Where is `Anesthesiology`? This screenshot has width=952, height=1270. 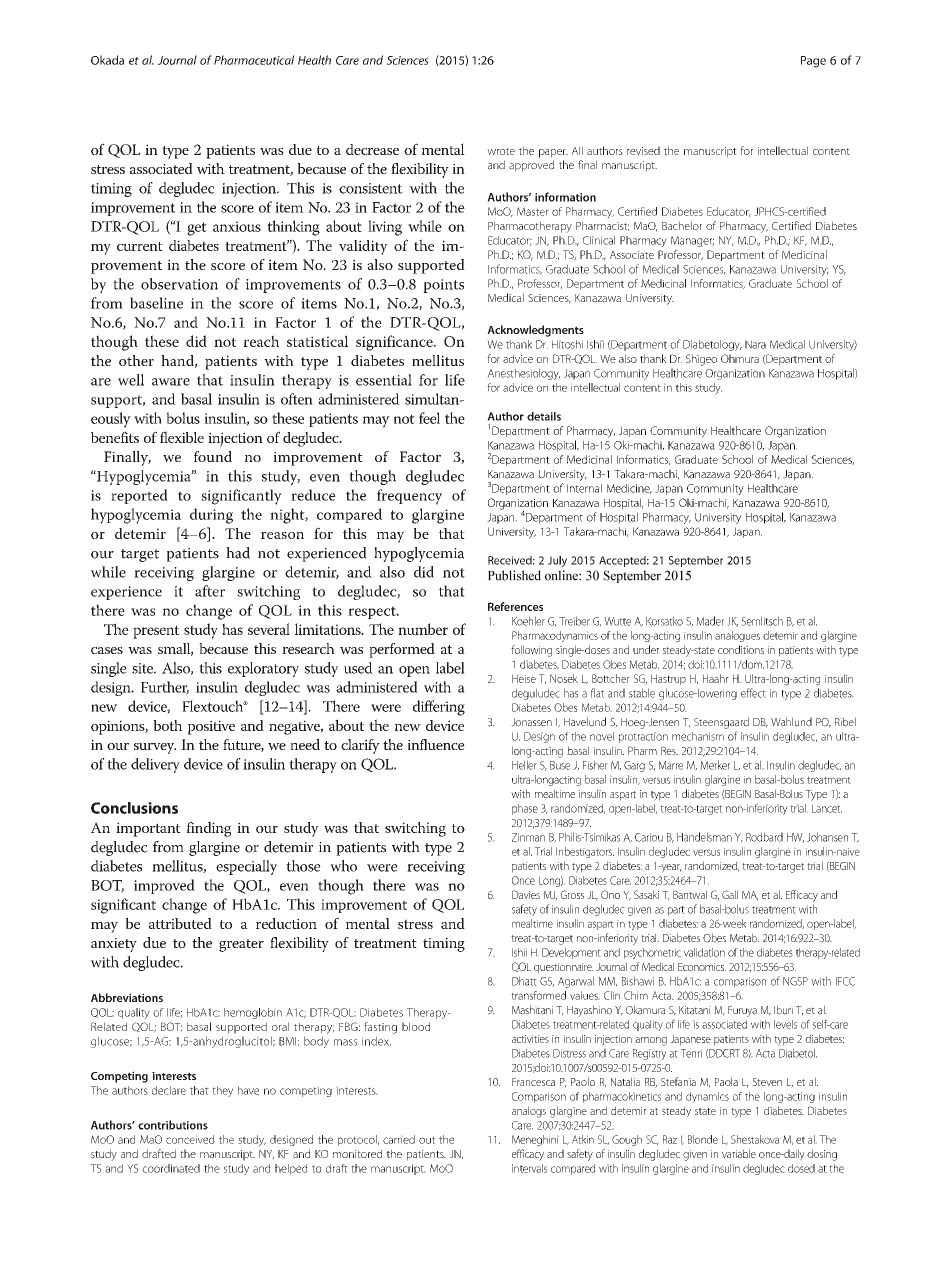 Anesthesiology is located at coordinates (523, 374).
